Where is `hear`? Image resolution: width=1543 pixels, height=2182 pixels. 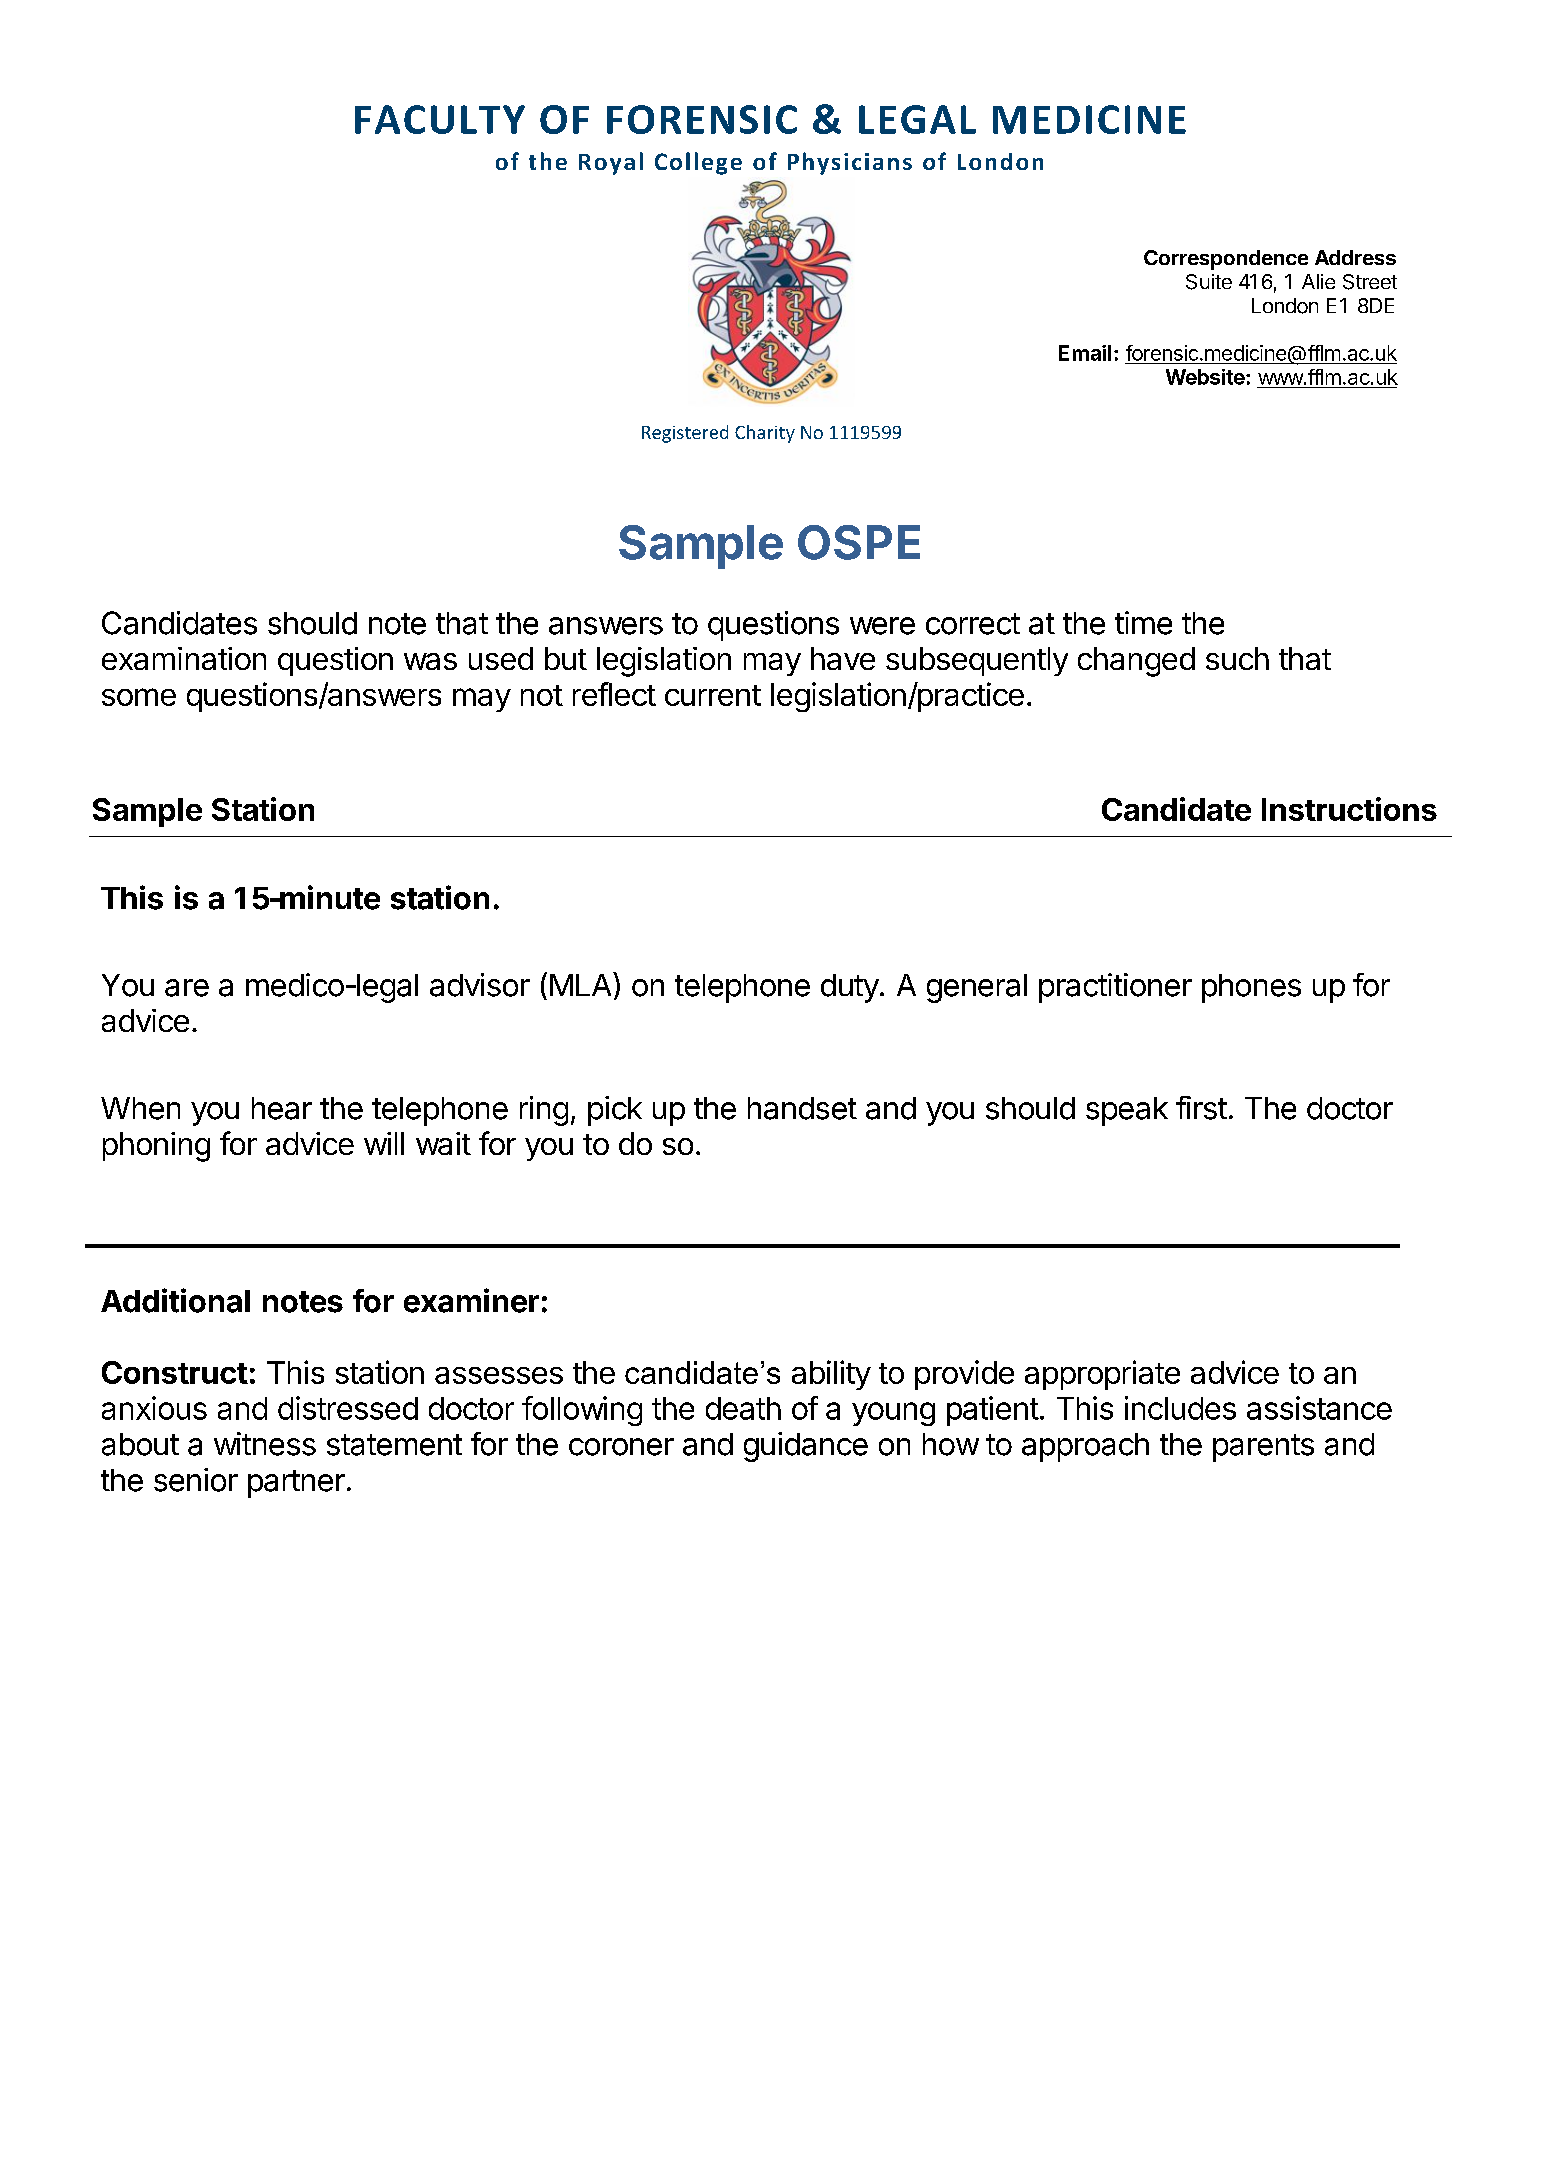
hear is located at coordinates (282, 1108).
